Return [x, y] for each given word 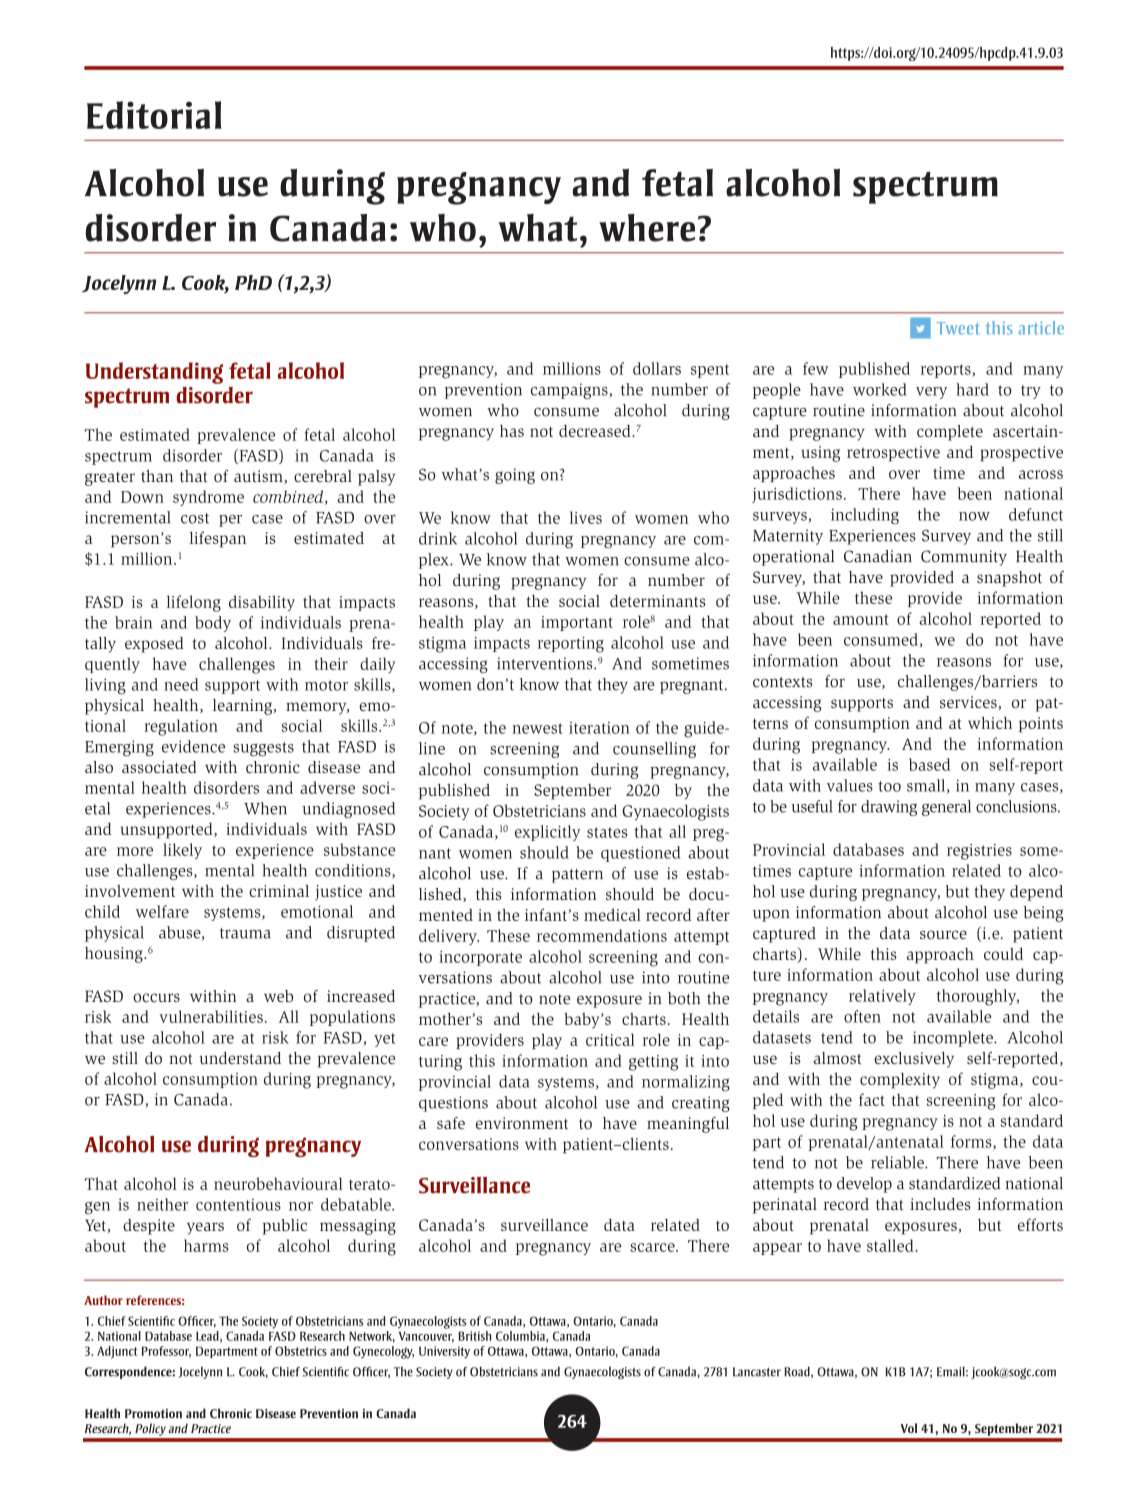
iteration [599, 728]
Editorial [154, 115]
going [515, 476]
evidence [193, 746]
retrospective [893, 454]
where [647, 228]
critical [610, 1039]
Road [798, 1372]
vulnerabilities [211, 1016]
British [474, 1336]
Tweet [958, 328]
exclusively [914, 1060]
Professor [166, 1352]
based [929, 764]
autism [259, 477]
